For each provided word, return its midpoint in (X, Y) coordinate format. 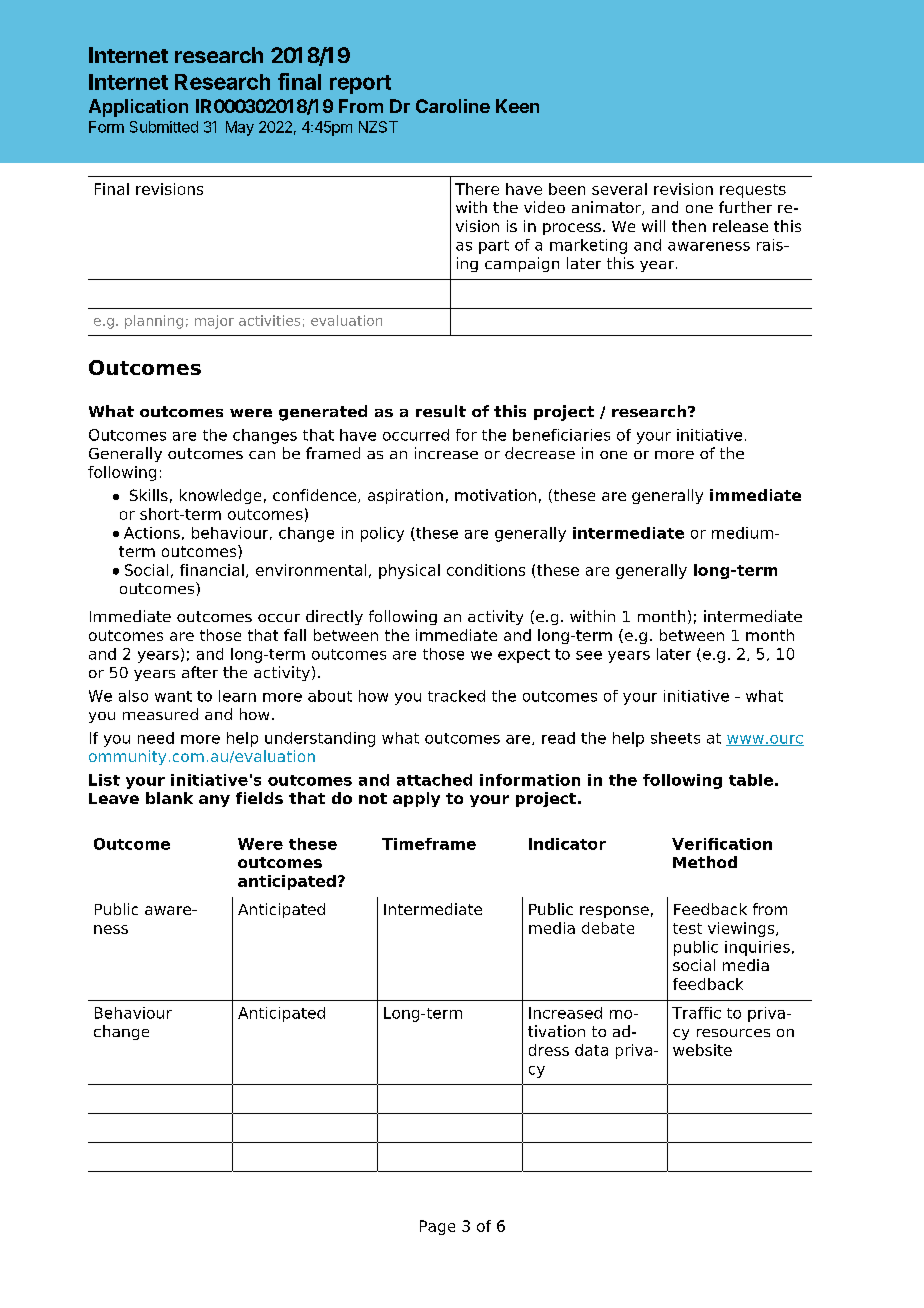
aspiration (405, 496)
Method (705, 862)
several (619, 189)
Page (437, 1227)
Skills (149, 495)
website (702, 1050)
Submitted (164, 127)
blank (169, 798)
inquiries (757, 948)
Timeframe (429, 844)
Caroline (453, 106)
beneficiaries (561, 435)
